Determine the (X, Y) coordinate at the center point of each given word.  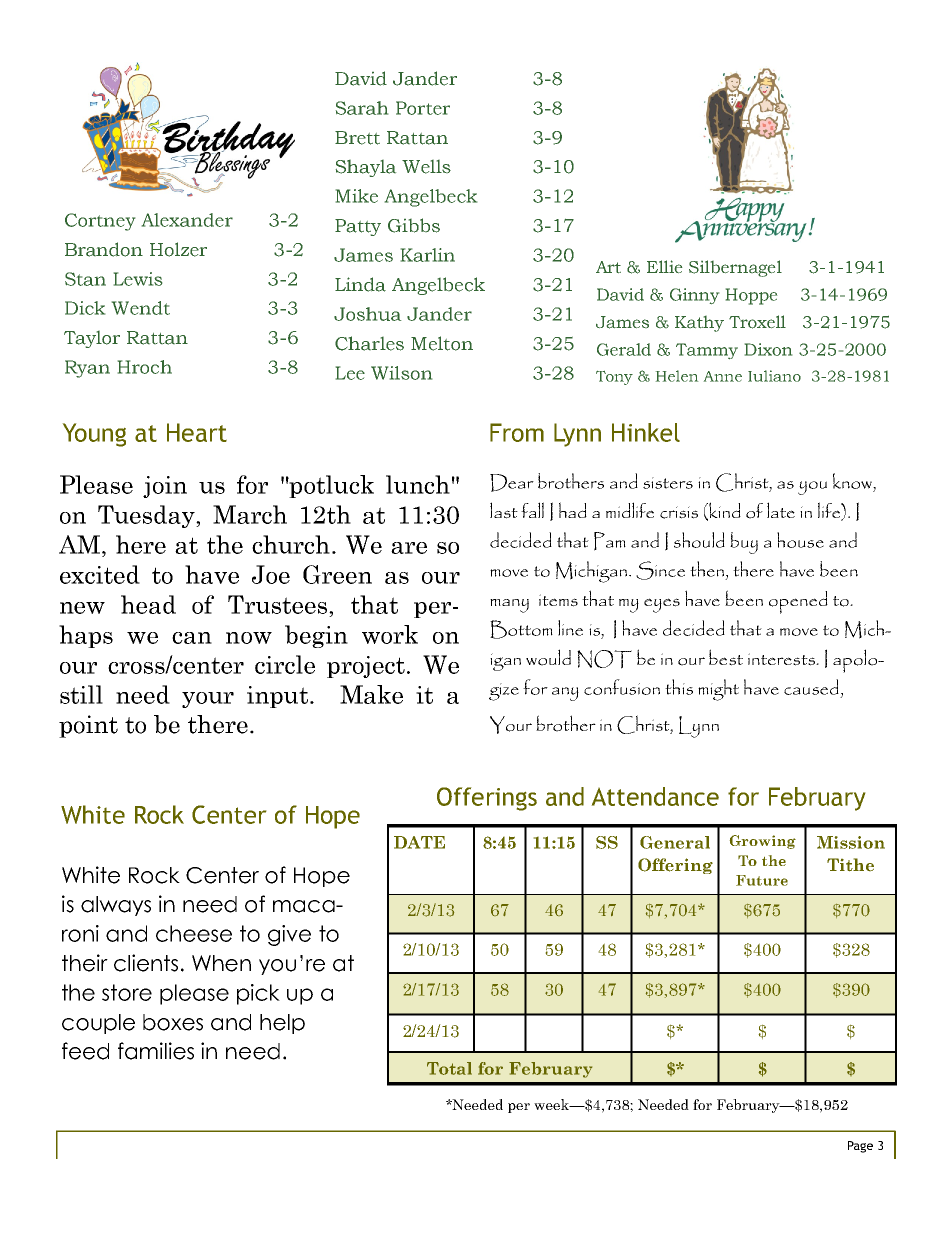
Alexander (187, 220)
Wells (426, 167)
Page (860, 1147)
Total (449, 1068)
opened (798, 602)
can (192, 638)
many (509, 606)
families (156, 1051)
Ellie (664, 266)
